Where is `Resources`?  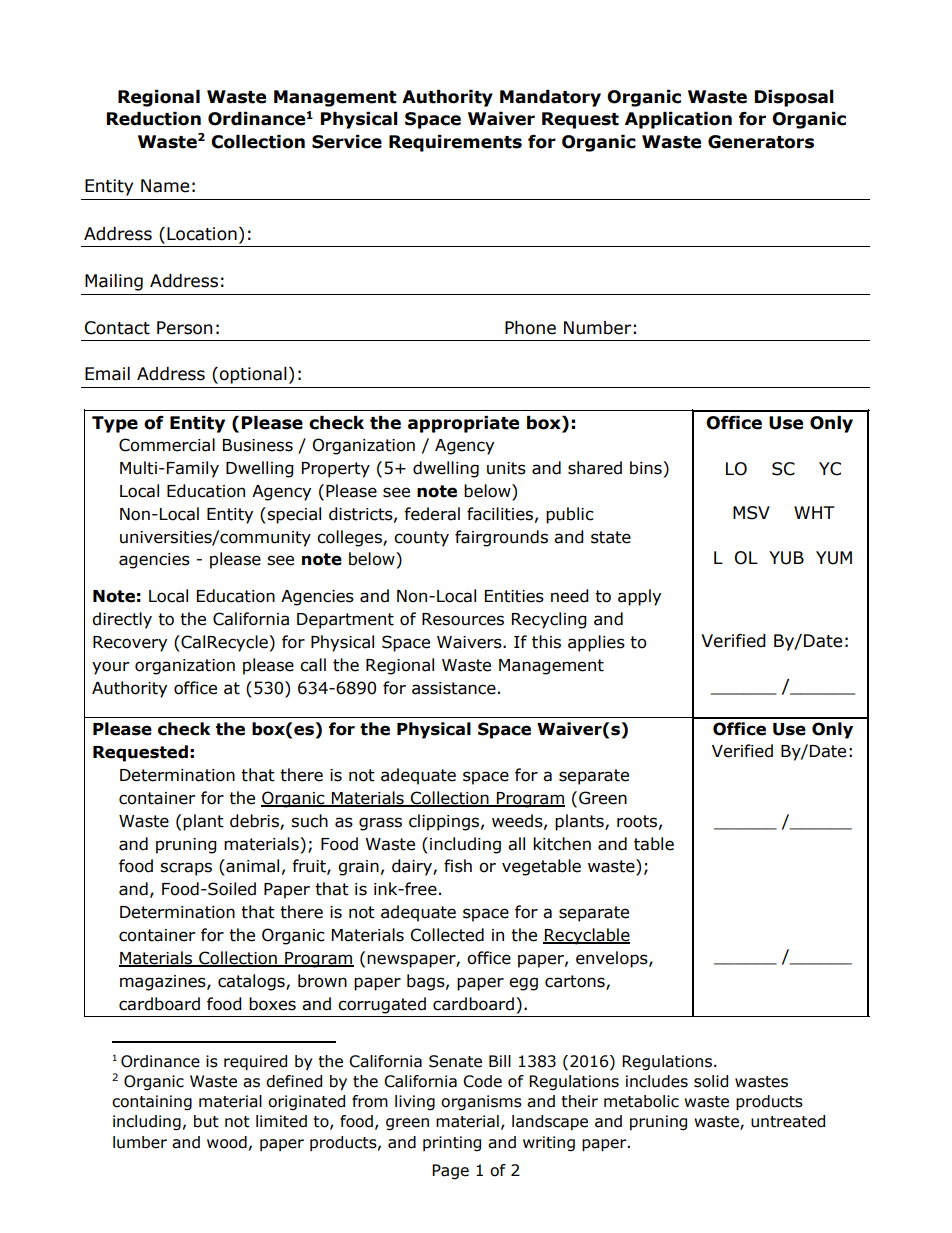 Resources is located at coordinates (463, 619).
